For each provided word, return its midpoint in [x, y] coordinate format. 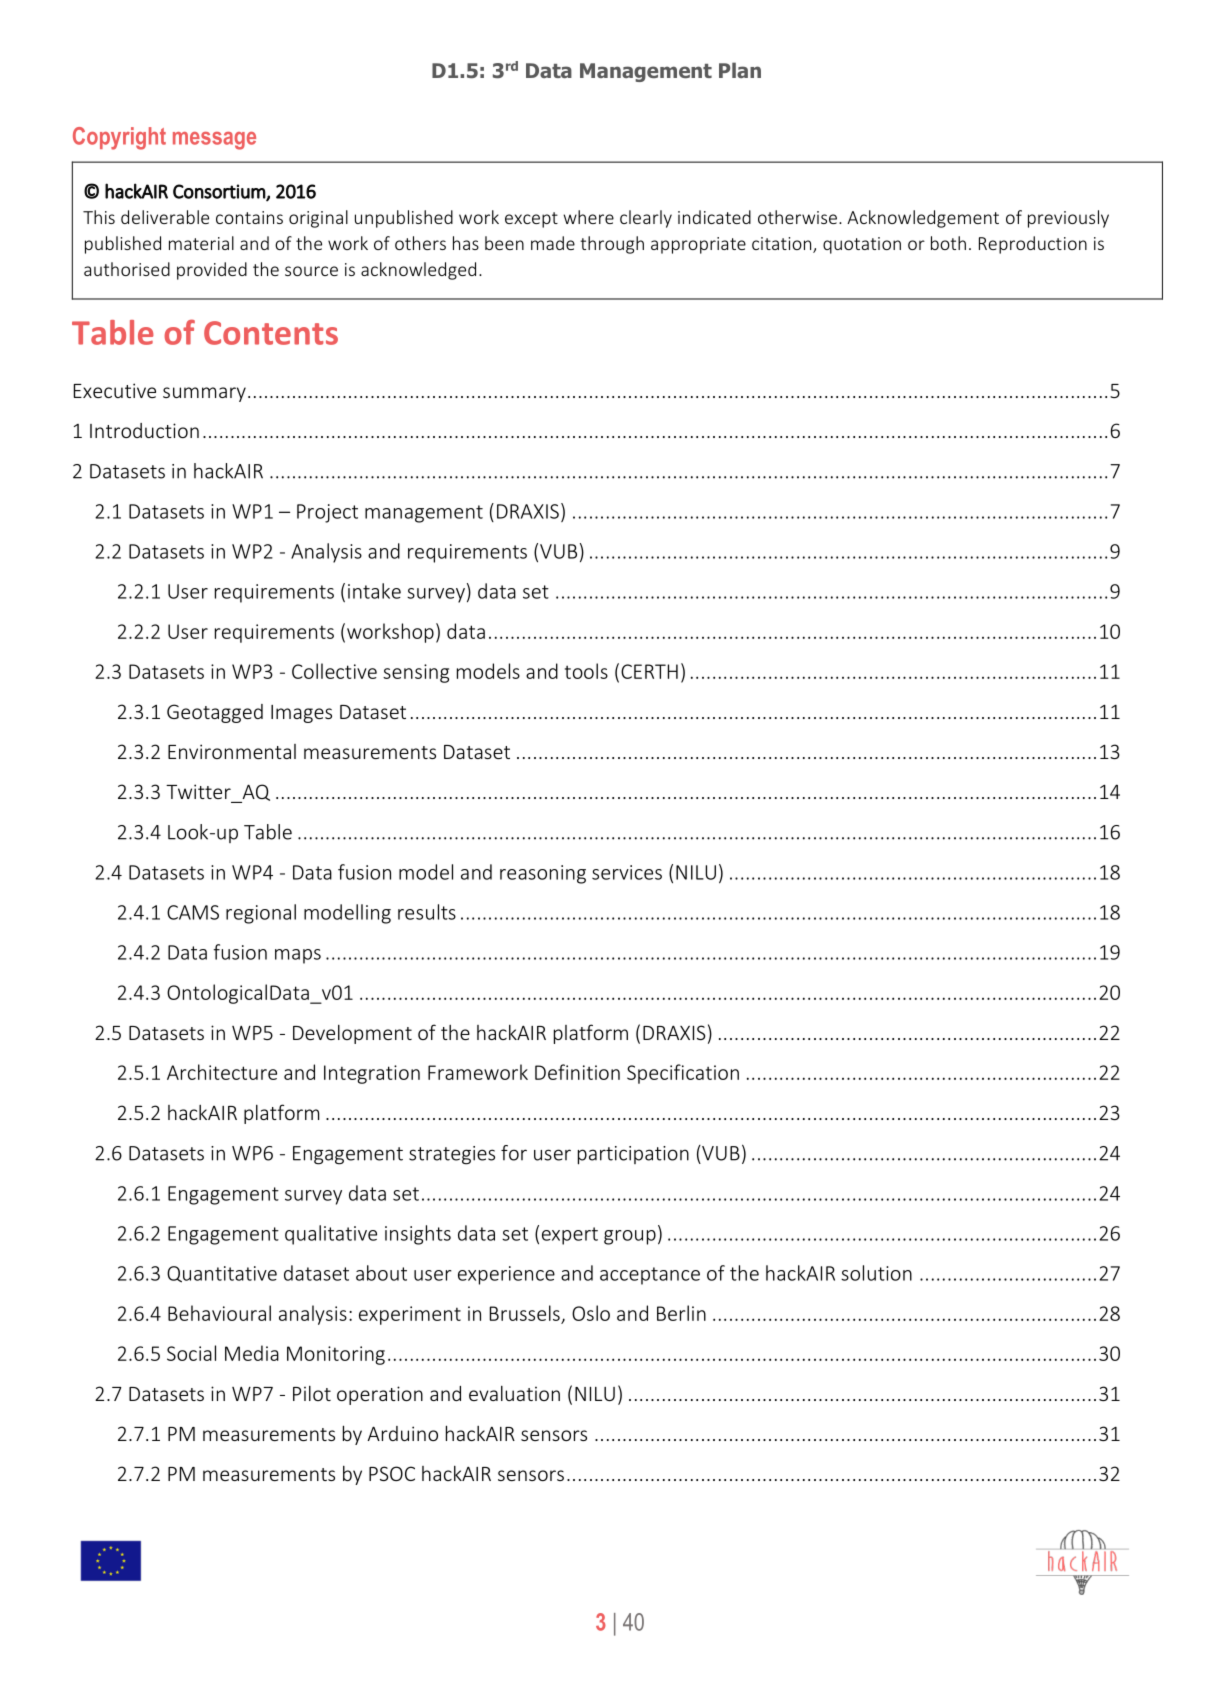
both [948, 243]
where [589, 217]
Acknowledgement [923, 219]
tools [586, 671]
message [214, 141]
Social [191, 1353]
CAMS [193, 912]
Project [327, 513]
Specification [683, 1074]
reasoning [543, 874]
